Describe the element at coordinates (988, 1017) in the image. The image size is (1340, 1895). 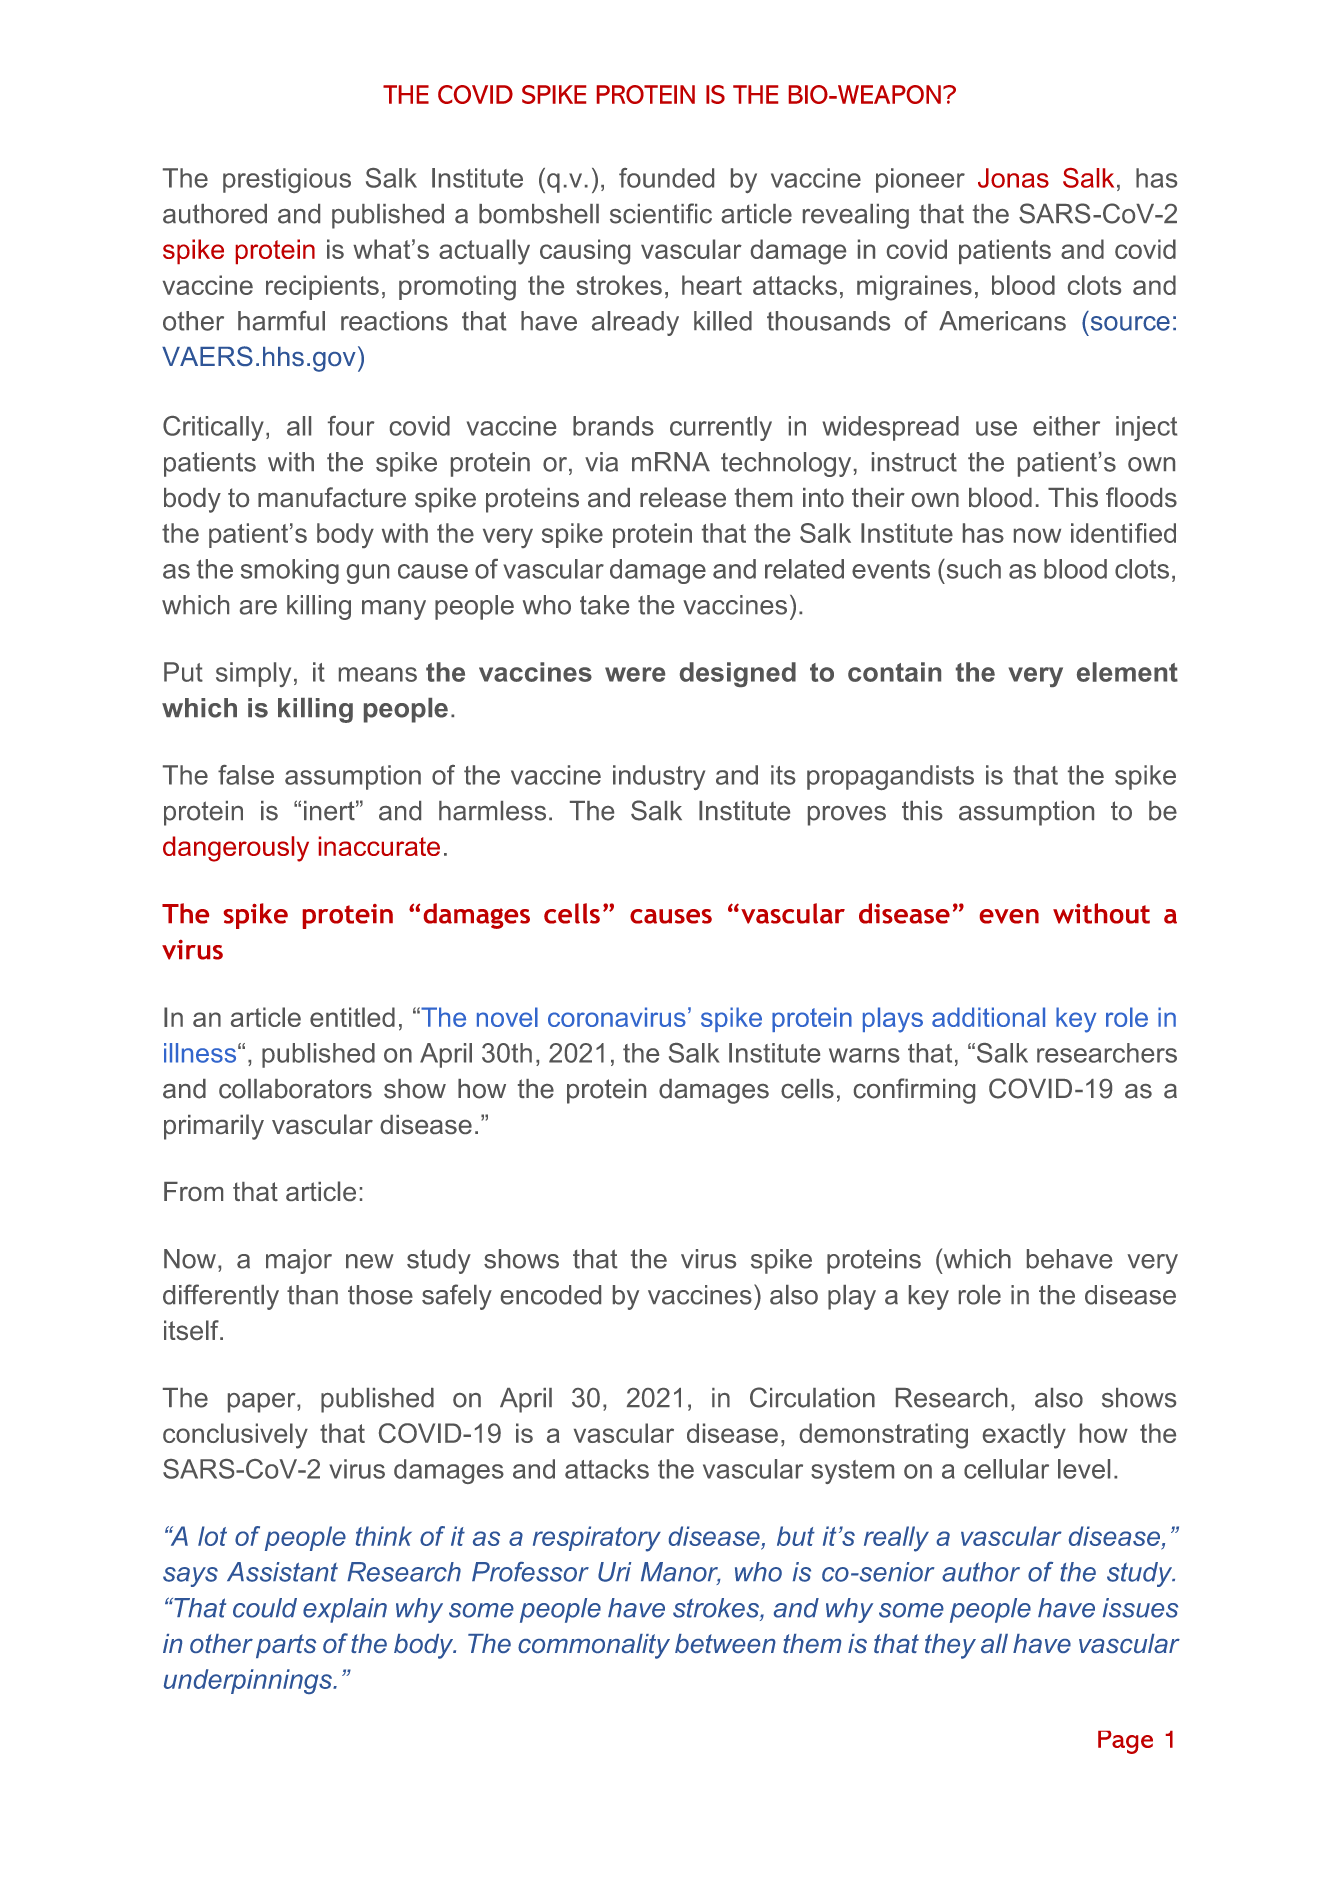
I see `additional` at that location.
